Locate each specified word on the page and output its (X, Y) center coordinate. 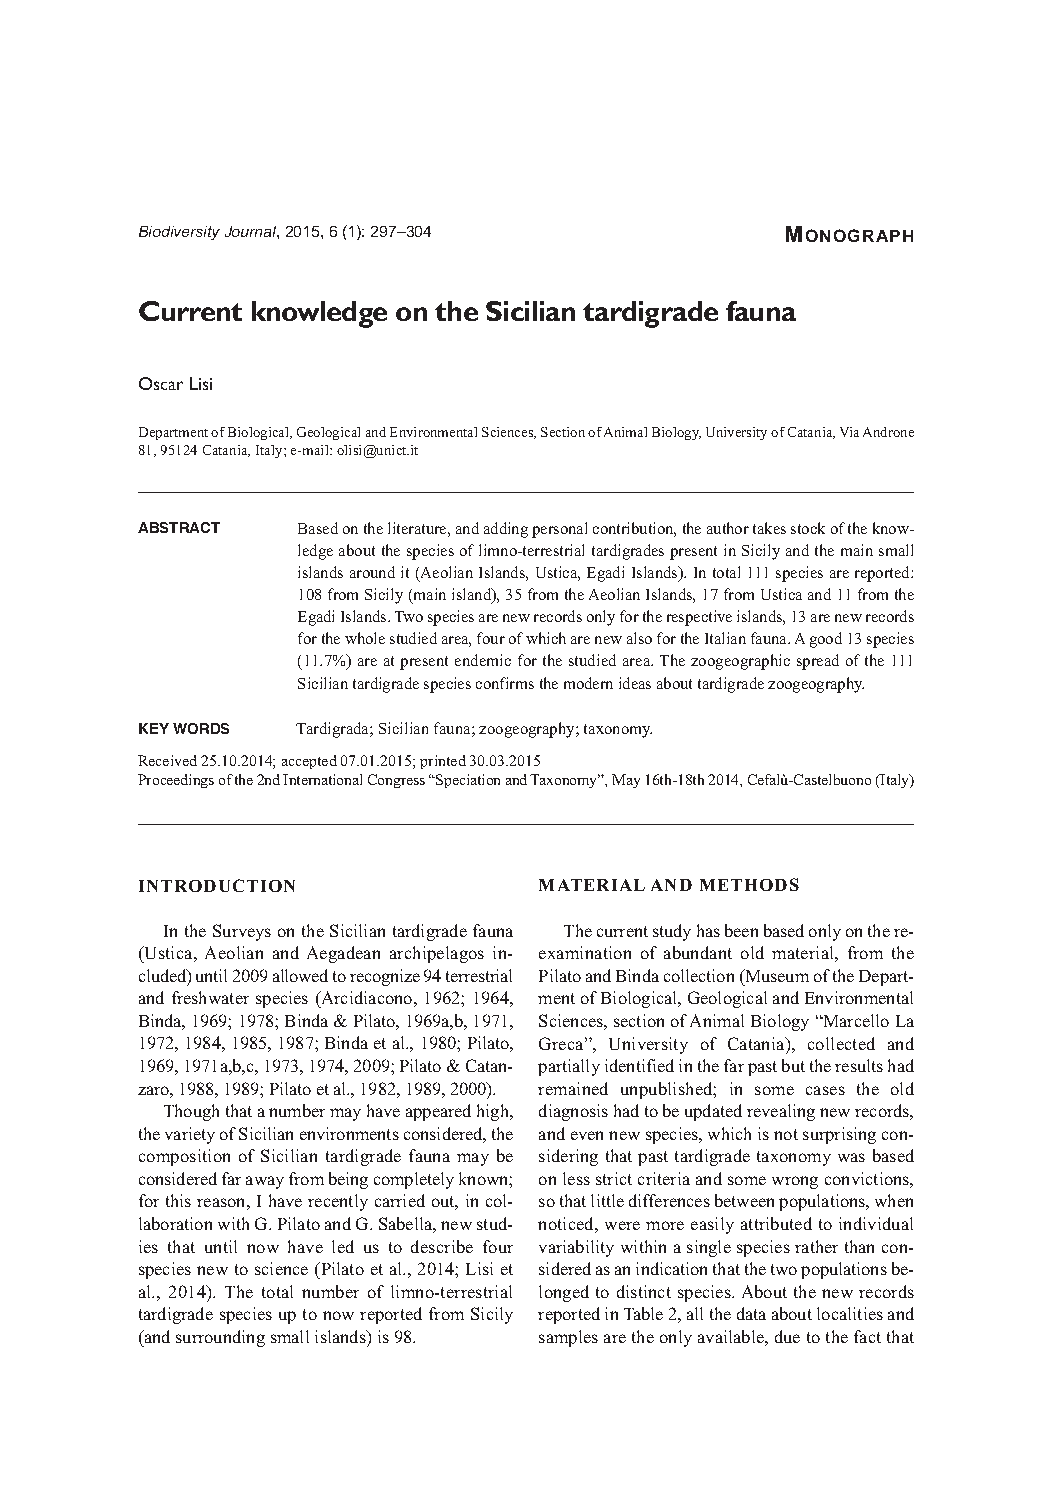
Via (849, 432)
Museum (776, 975)
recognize (385, 977)
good (826, 640)
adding (506, 530)
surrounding (220, 1338)
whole (365, 638)
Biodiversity (179, 233)
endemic (483, 660)
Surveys (242, 932)
